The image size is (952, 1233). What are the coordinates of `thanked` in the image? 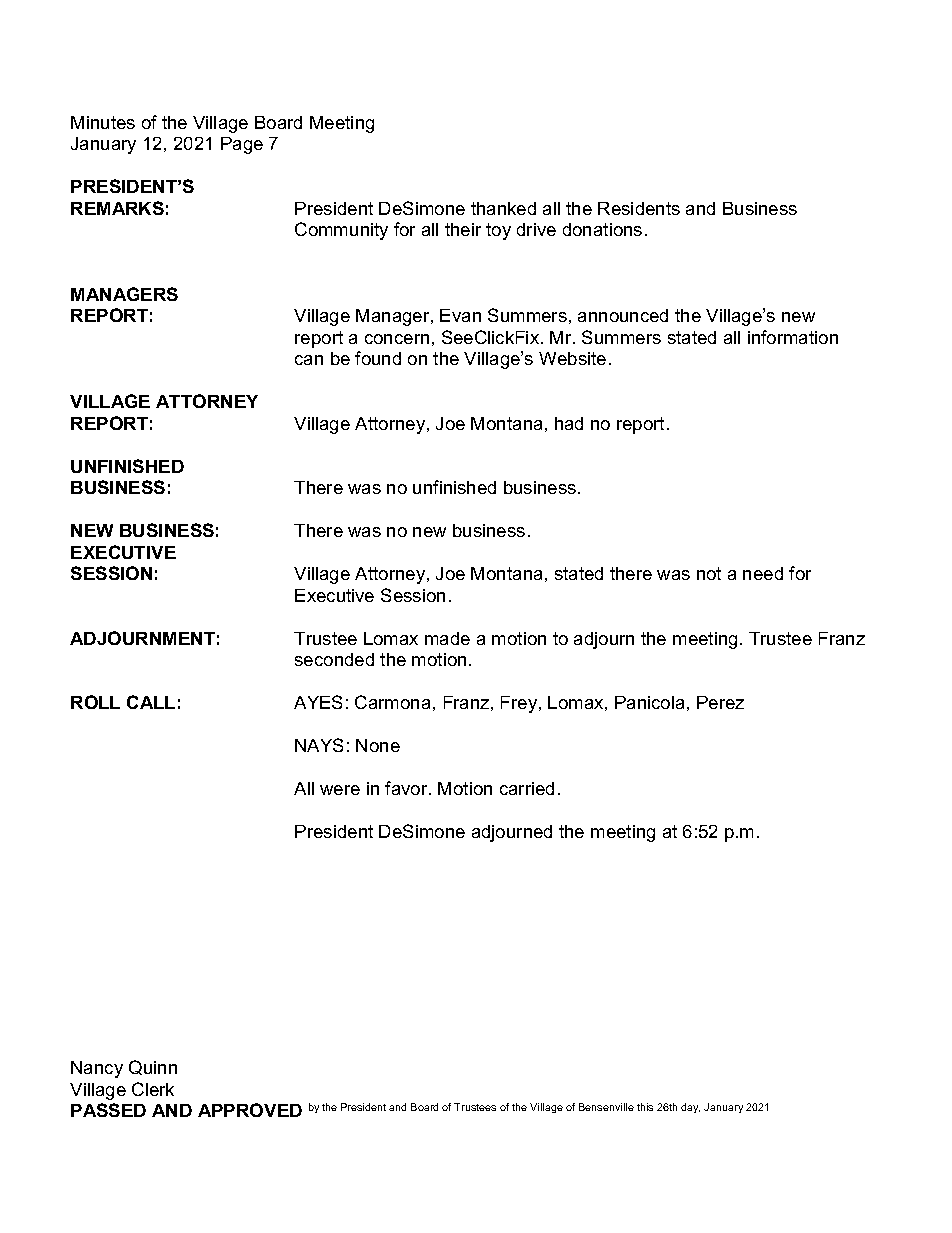 It's located at (503, 208).
